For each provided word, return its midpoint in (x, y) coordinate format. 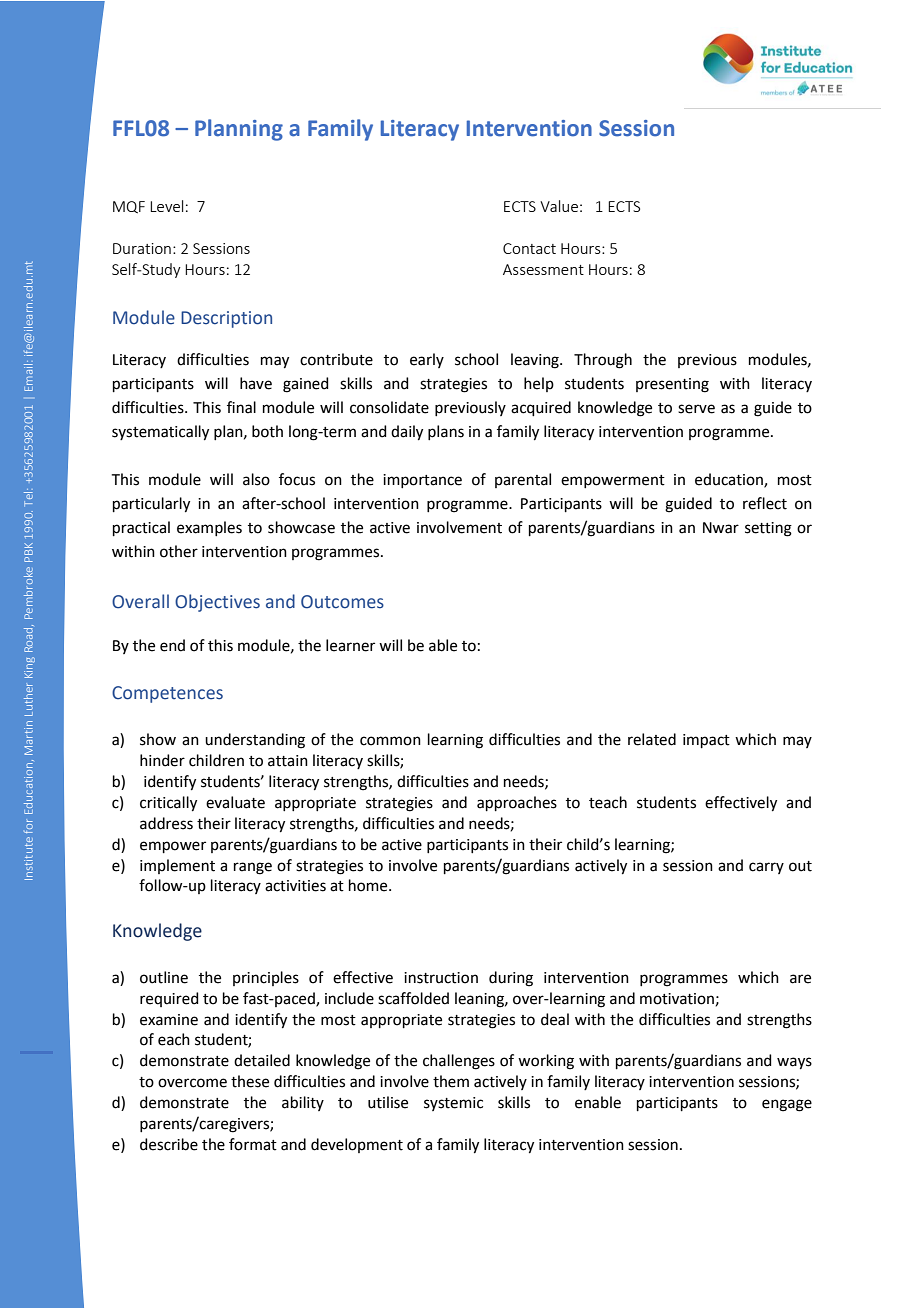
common (390, 741)
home (369, 885)
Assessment (543, 269)
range (253, 868)
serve (696, 409)
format (253, 1144)
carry (766, 868)
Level (166, 206)
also (256, 479)
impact (706, 741)
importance (422, 481)
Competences (167, 694)
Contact (529, 248)
